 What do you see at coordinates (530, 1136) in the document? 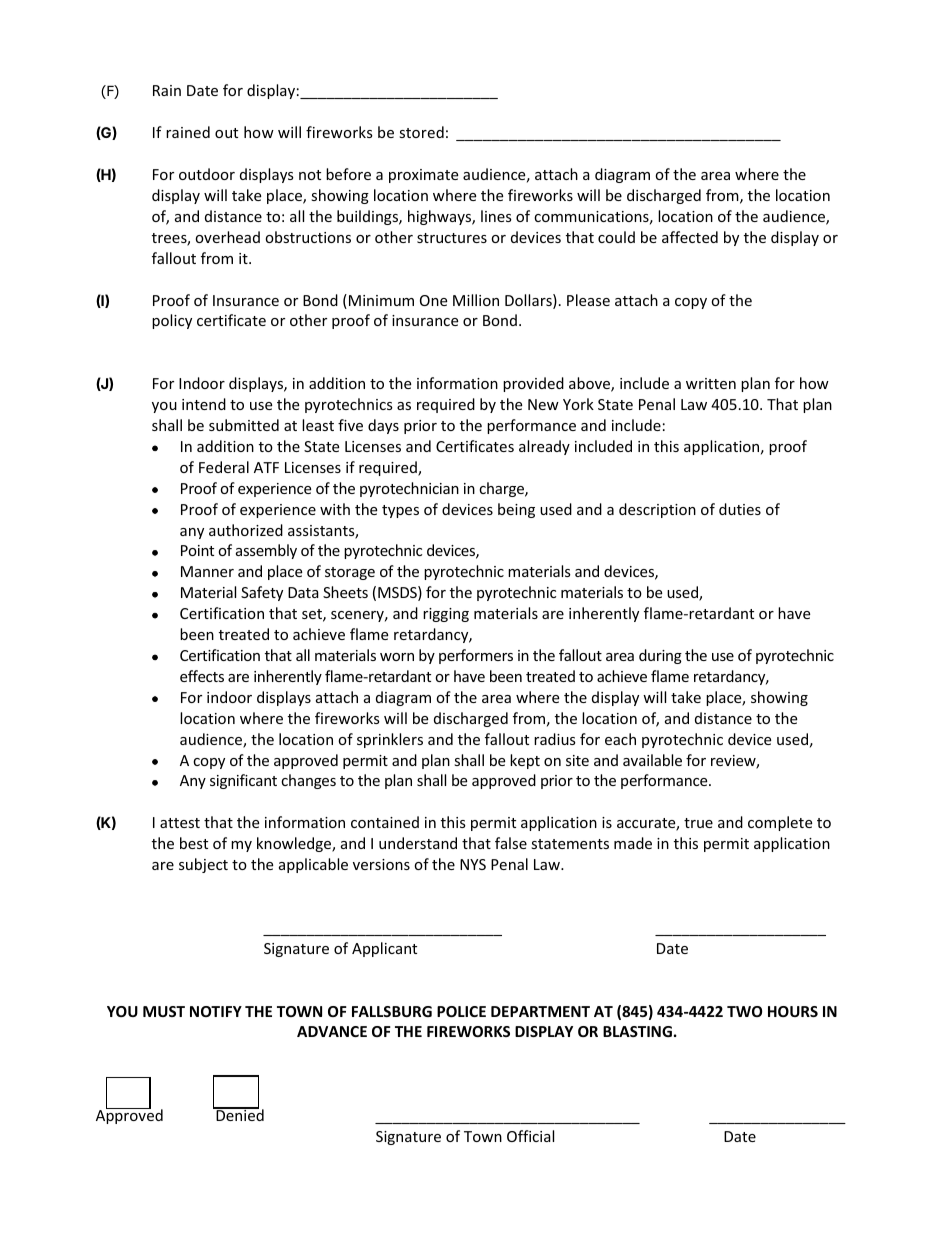
I see `Official` at bounding box center [530, 1136].
